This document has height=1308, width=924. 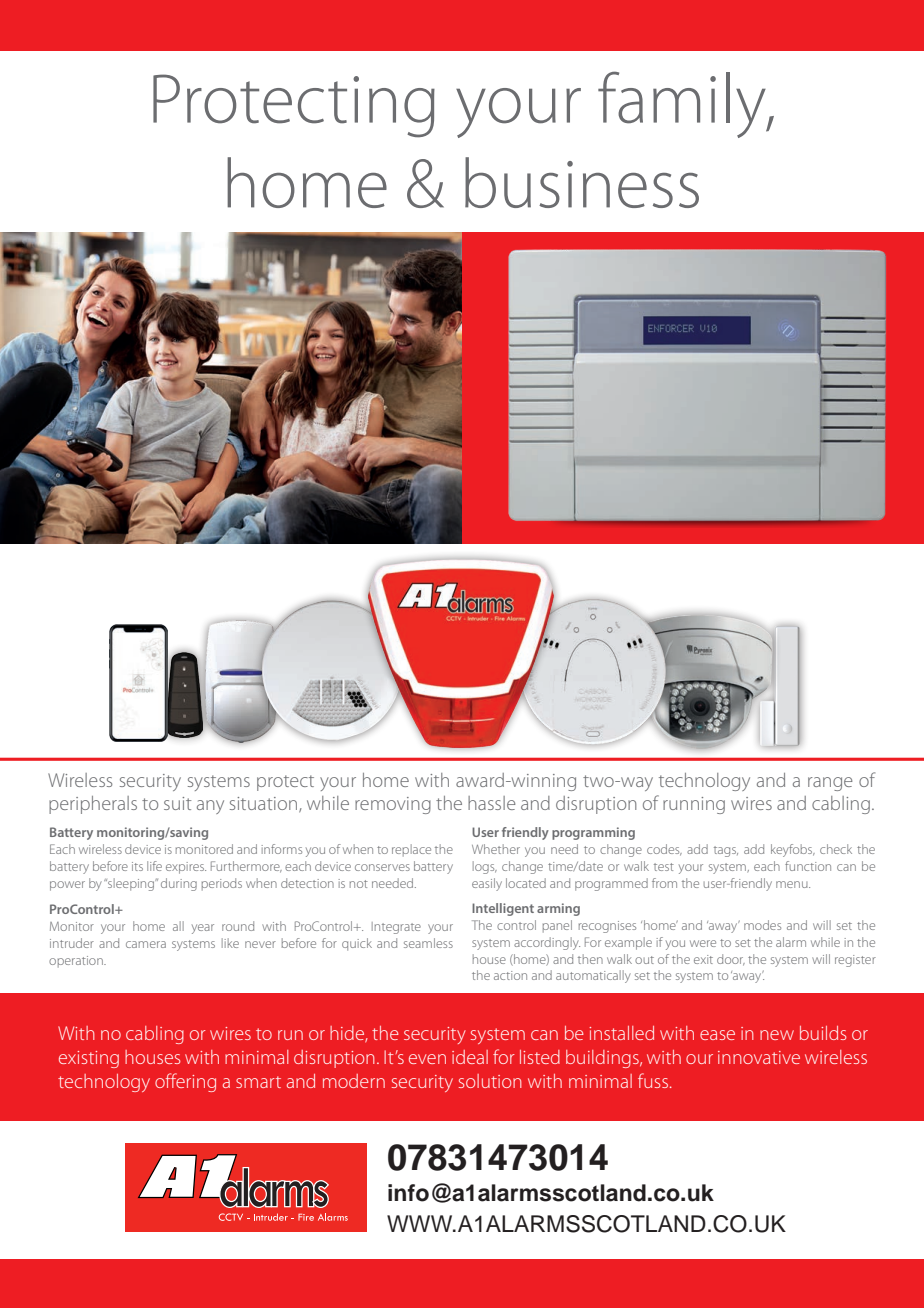 I want to click on function, so click(x=808, y=866).
